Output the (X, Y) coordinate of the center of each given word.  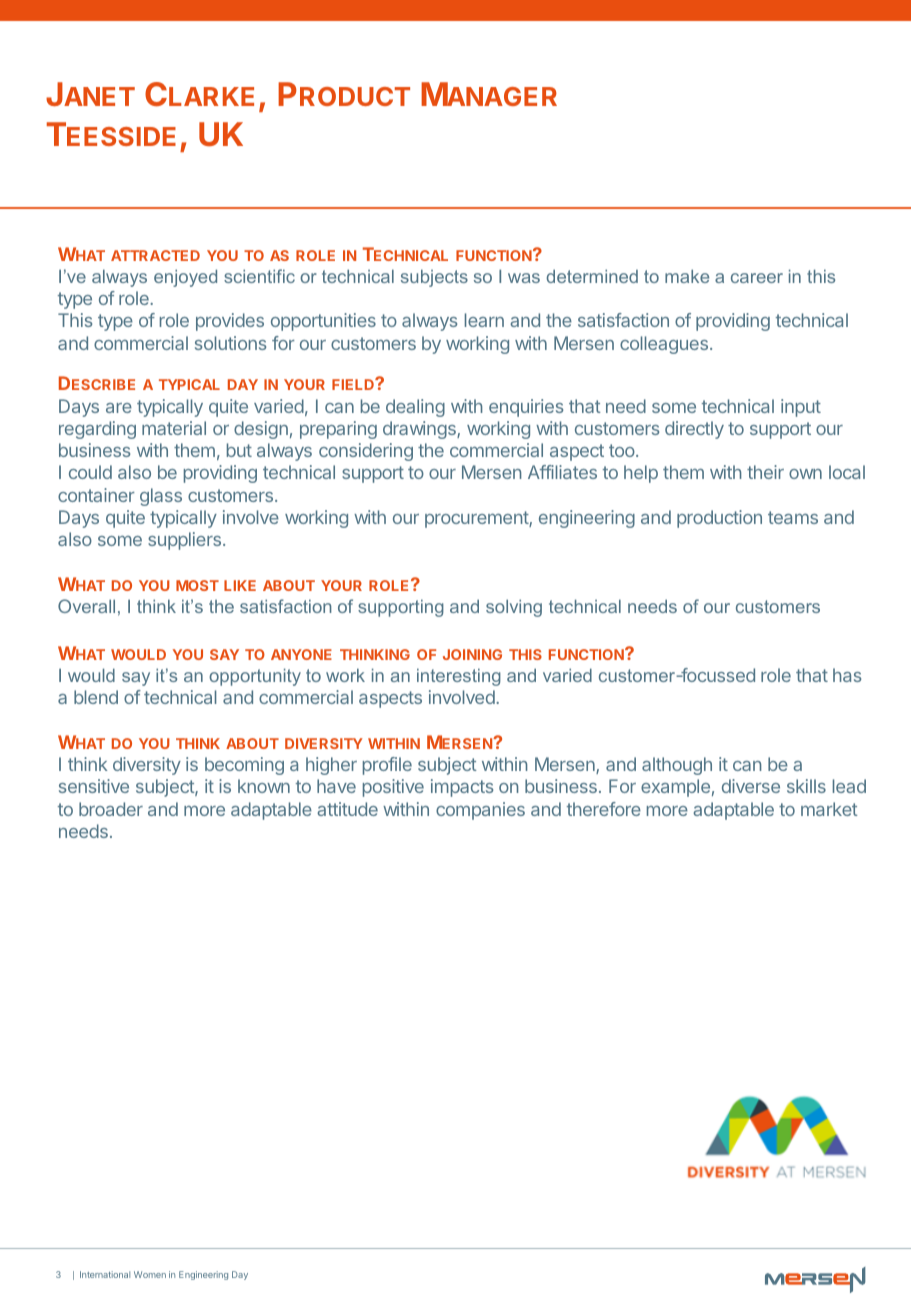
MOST (197, 585)
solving (514, 608)
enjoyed (185, 278)
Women (150, 1274)
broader (111, 809)
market (829, 809)
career (757, 278)
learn (484, 320)
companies (480, 811)
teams (793, 517)
